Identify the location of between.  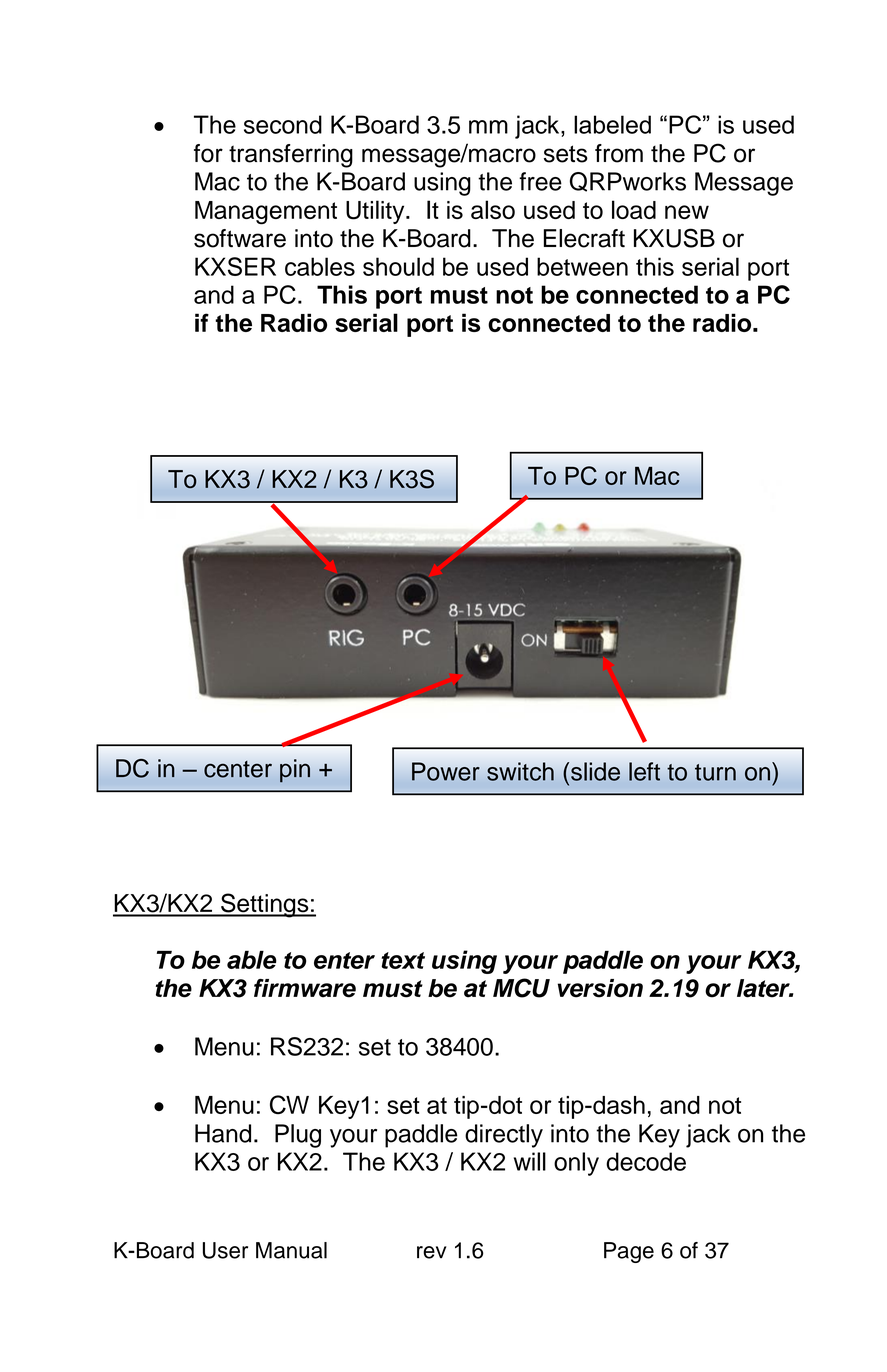
(582, 266).
